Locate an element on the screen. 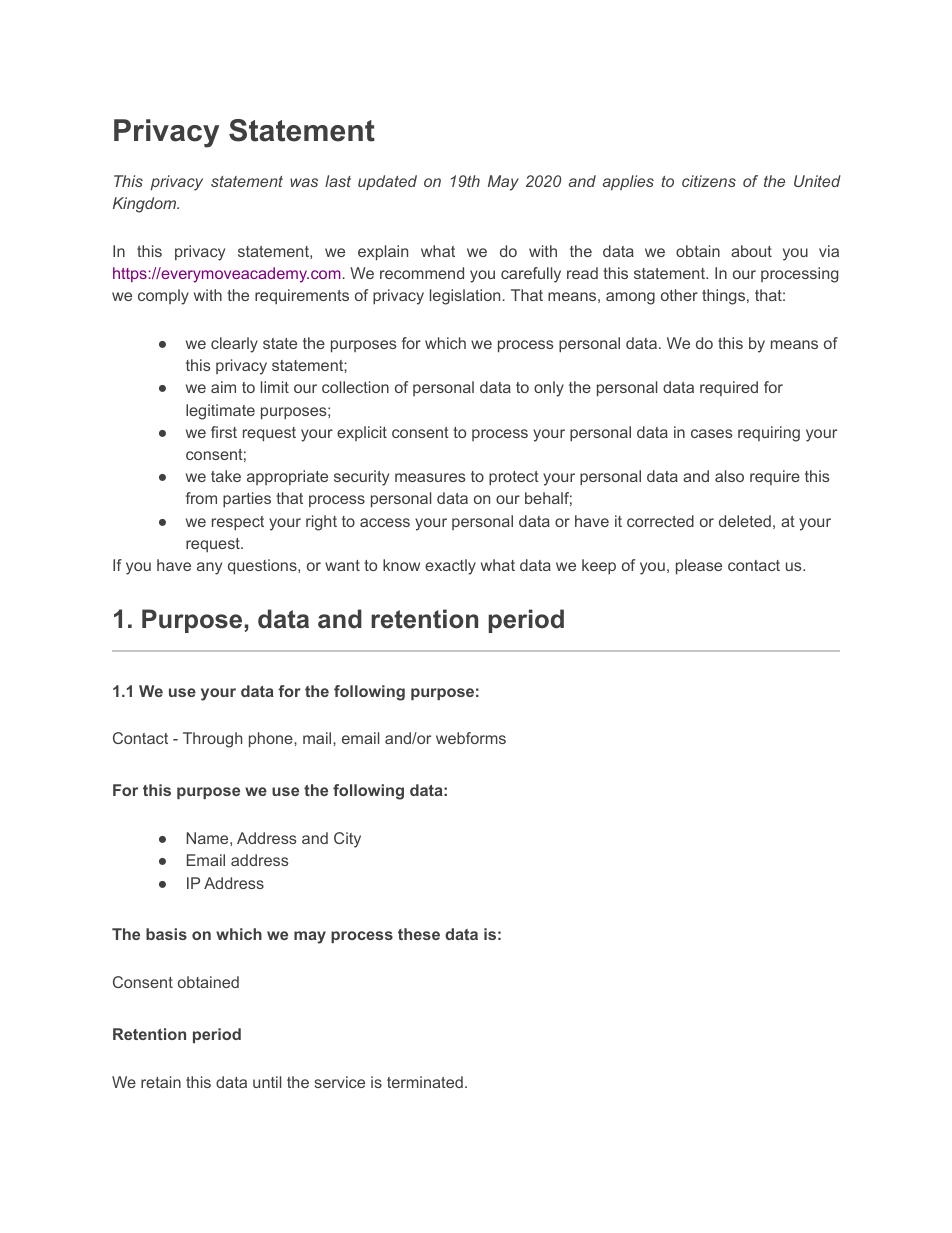 Image resolution: width=952 pixels, height=1233 pixels. please is located at coordinates (699, 566).
